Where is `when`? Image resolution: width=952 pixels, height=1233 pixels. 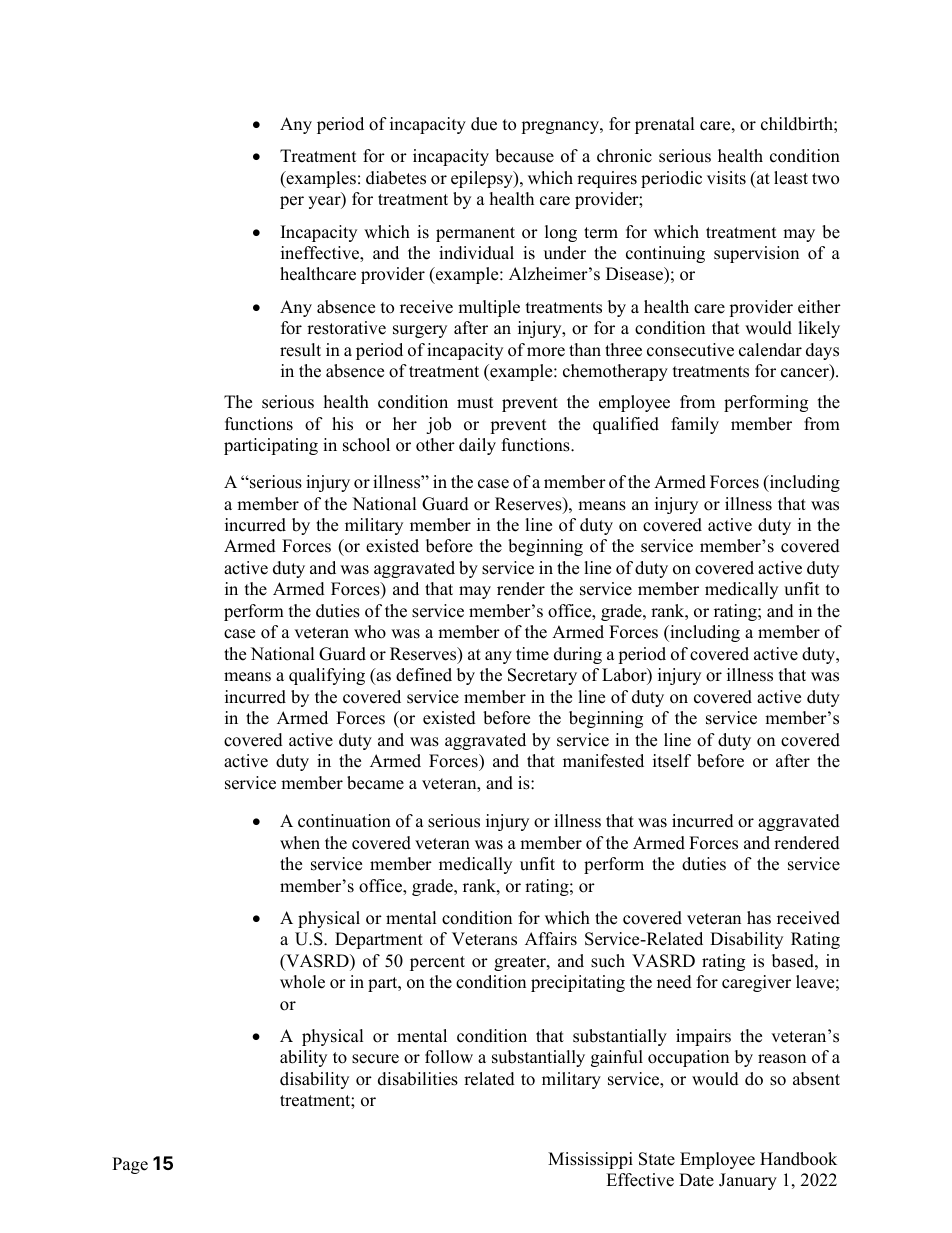 when is located at coordinates (300, 843).
